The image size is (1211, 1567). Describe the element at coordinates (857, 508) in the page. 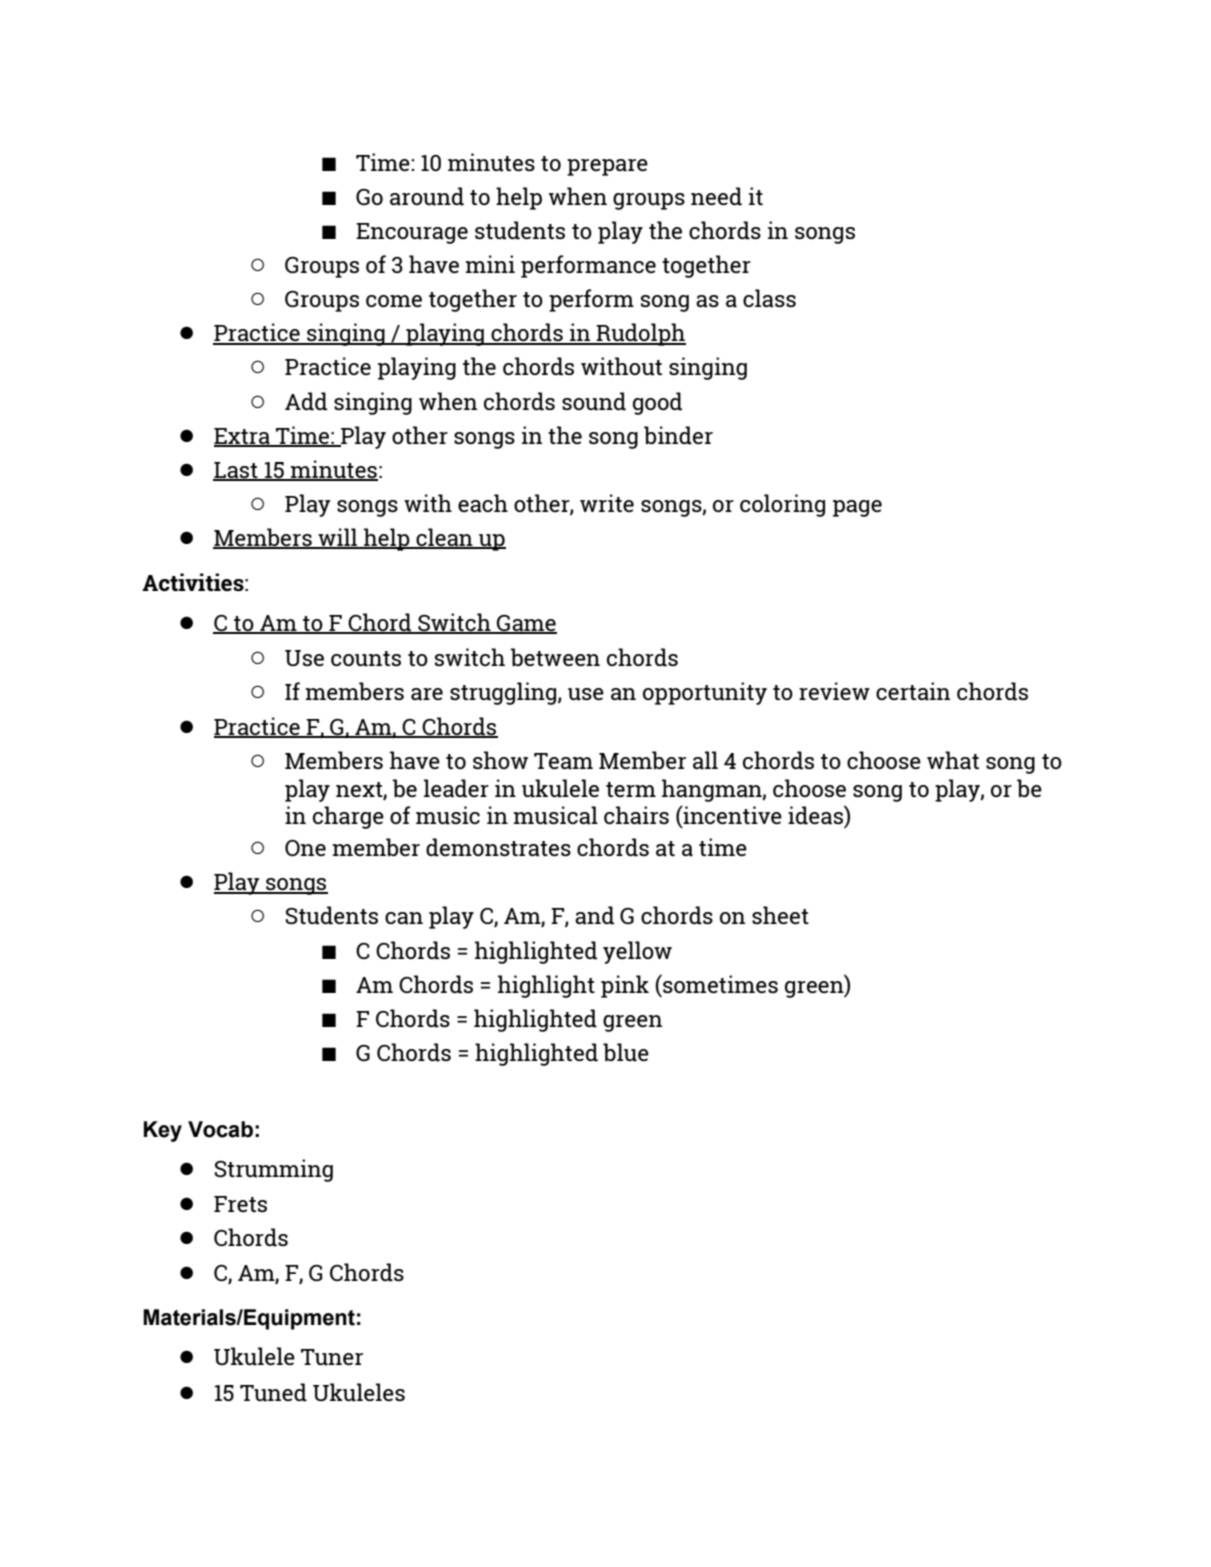

I see `page` at that location.
